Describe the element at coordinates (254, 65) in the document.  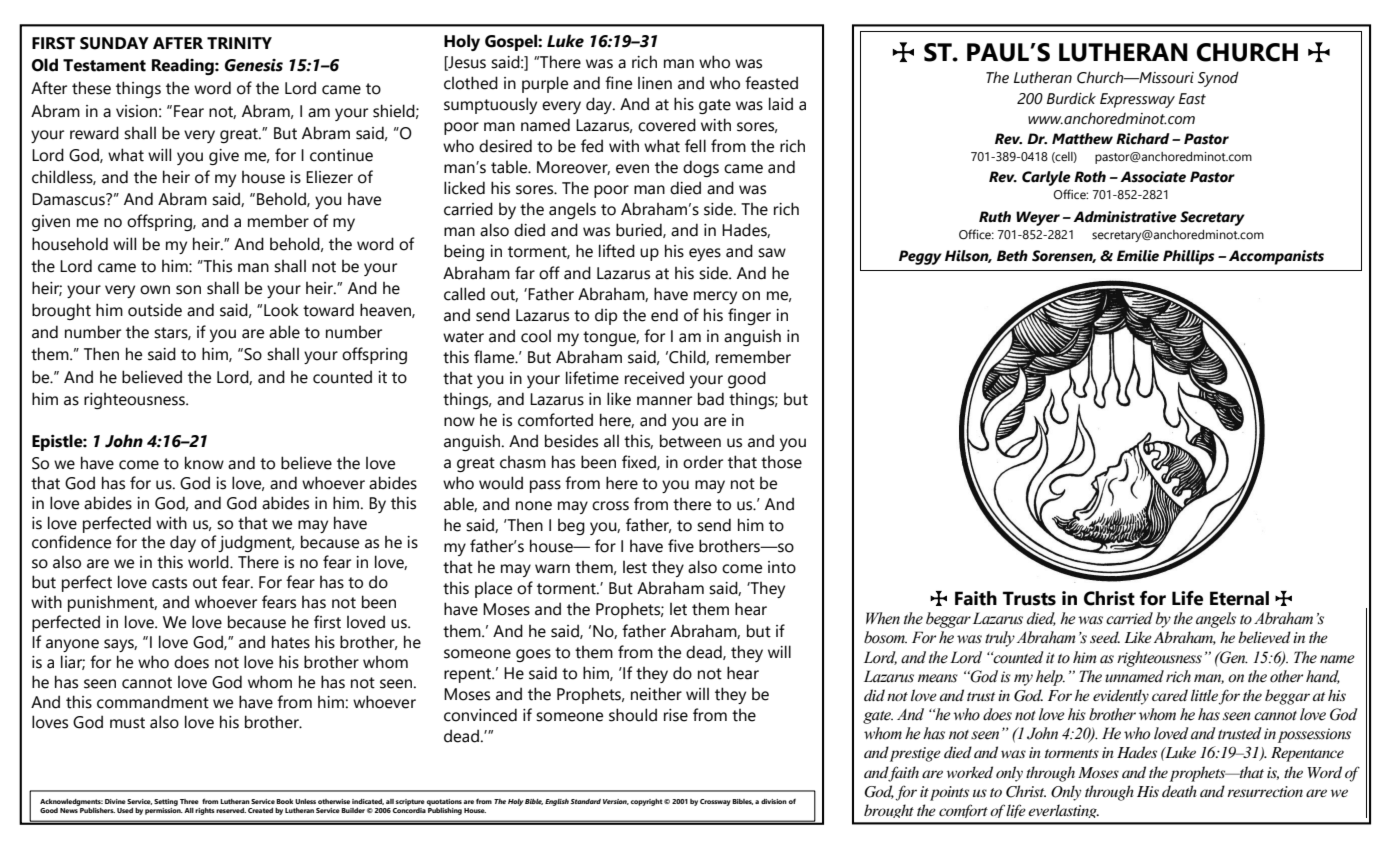
I see `Genesis` at that location.
